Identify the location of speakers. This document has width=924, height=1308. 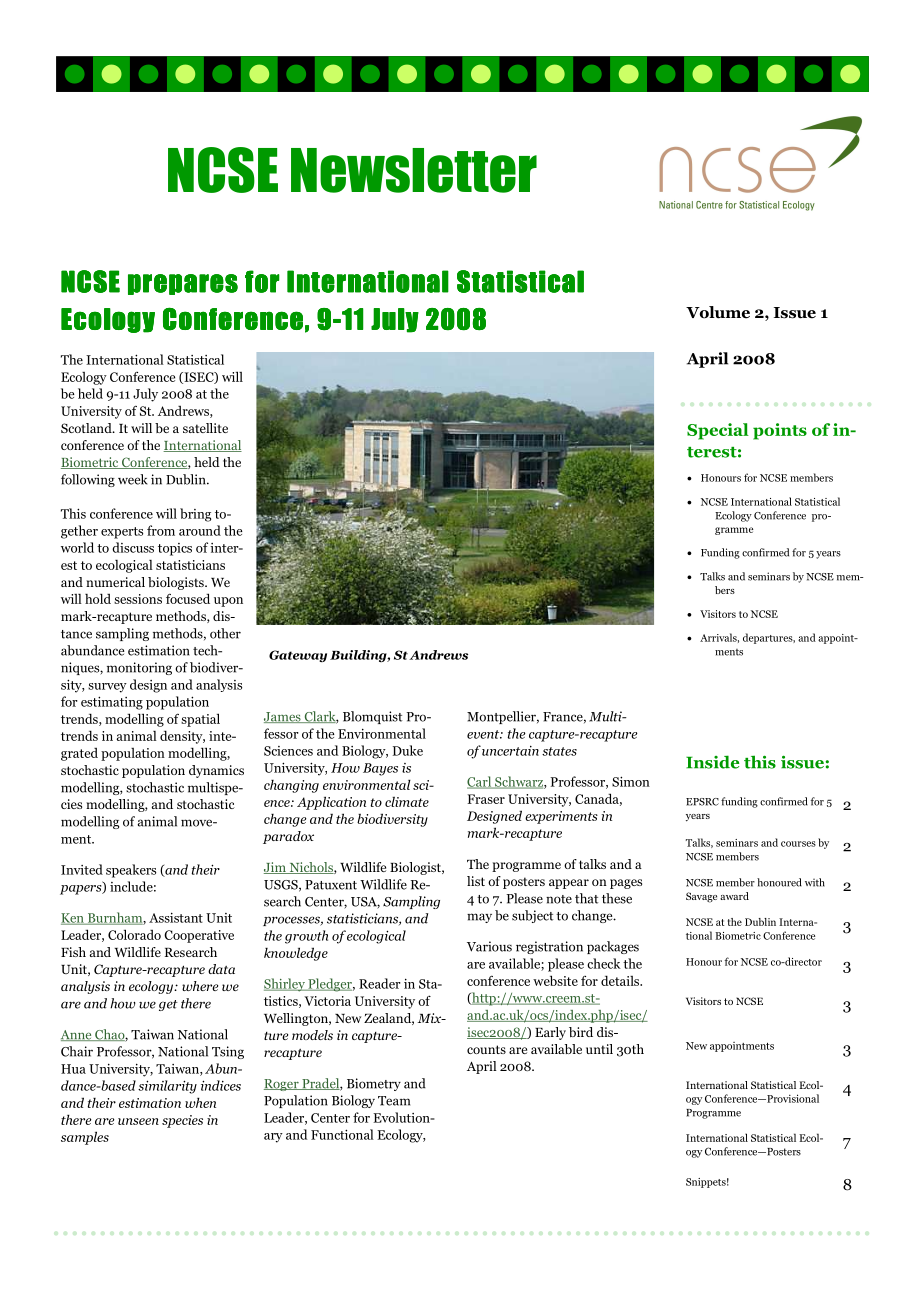
(131, 871).
